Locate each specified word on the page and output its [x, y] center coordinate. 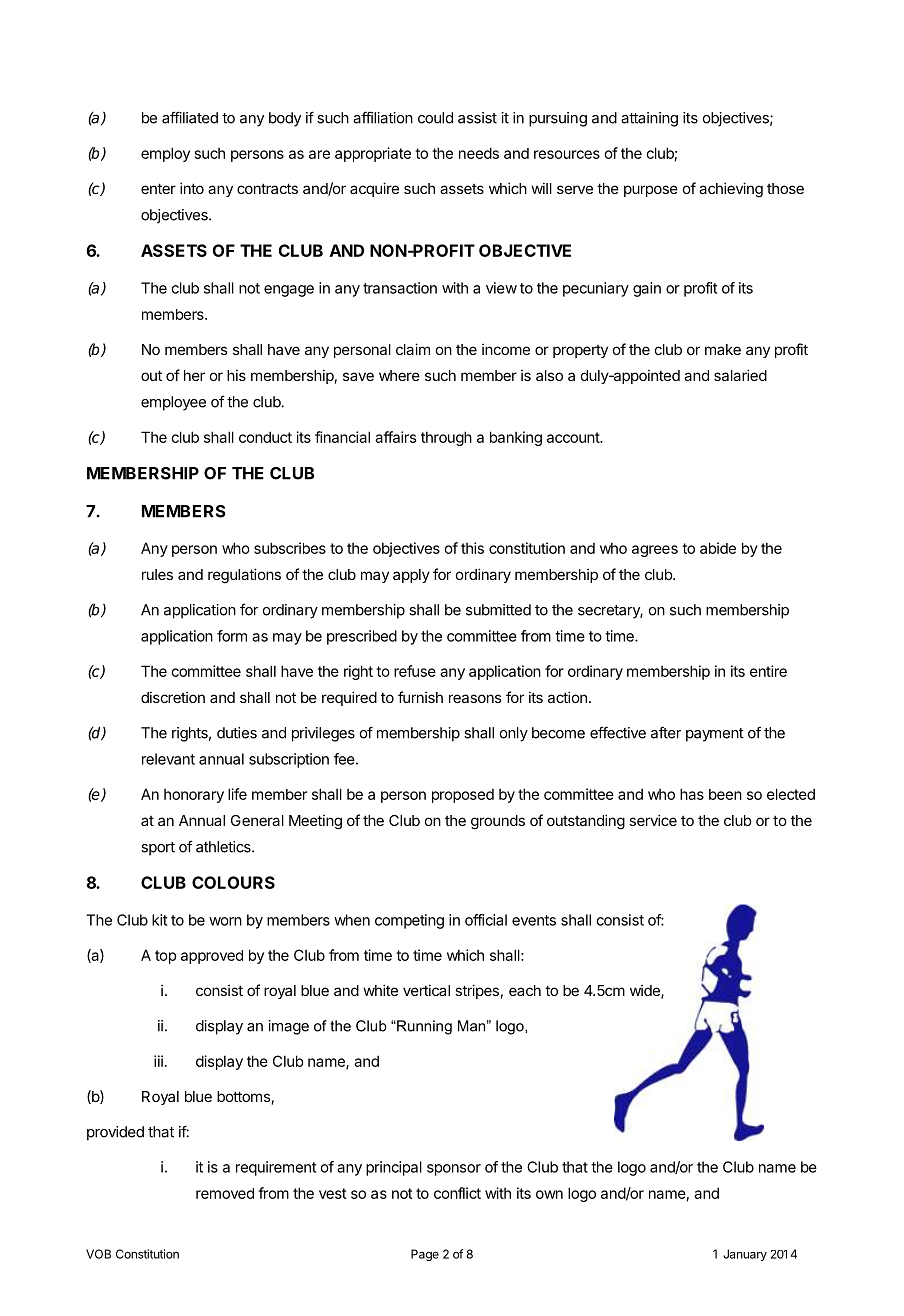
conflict [457, 1193]
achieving [731, 190]
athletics [224, 847]
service [653, 820]
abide [718, 548]
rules [157, 574]
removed [225, 1193]
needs [479, 153]
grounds [498, 822]
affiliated [190, 117]
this [472, 548]
